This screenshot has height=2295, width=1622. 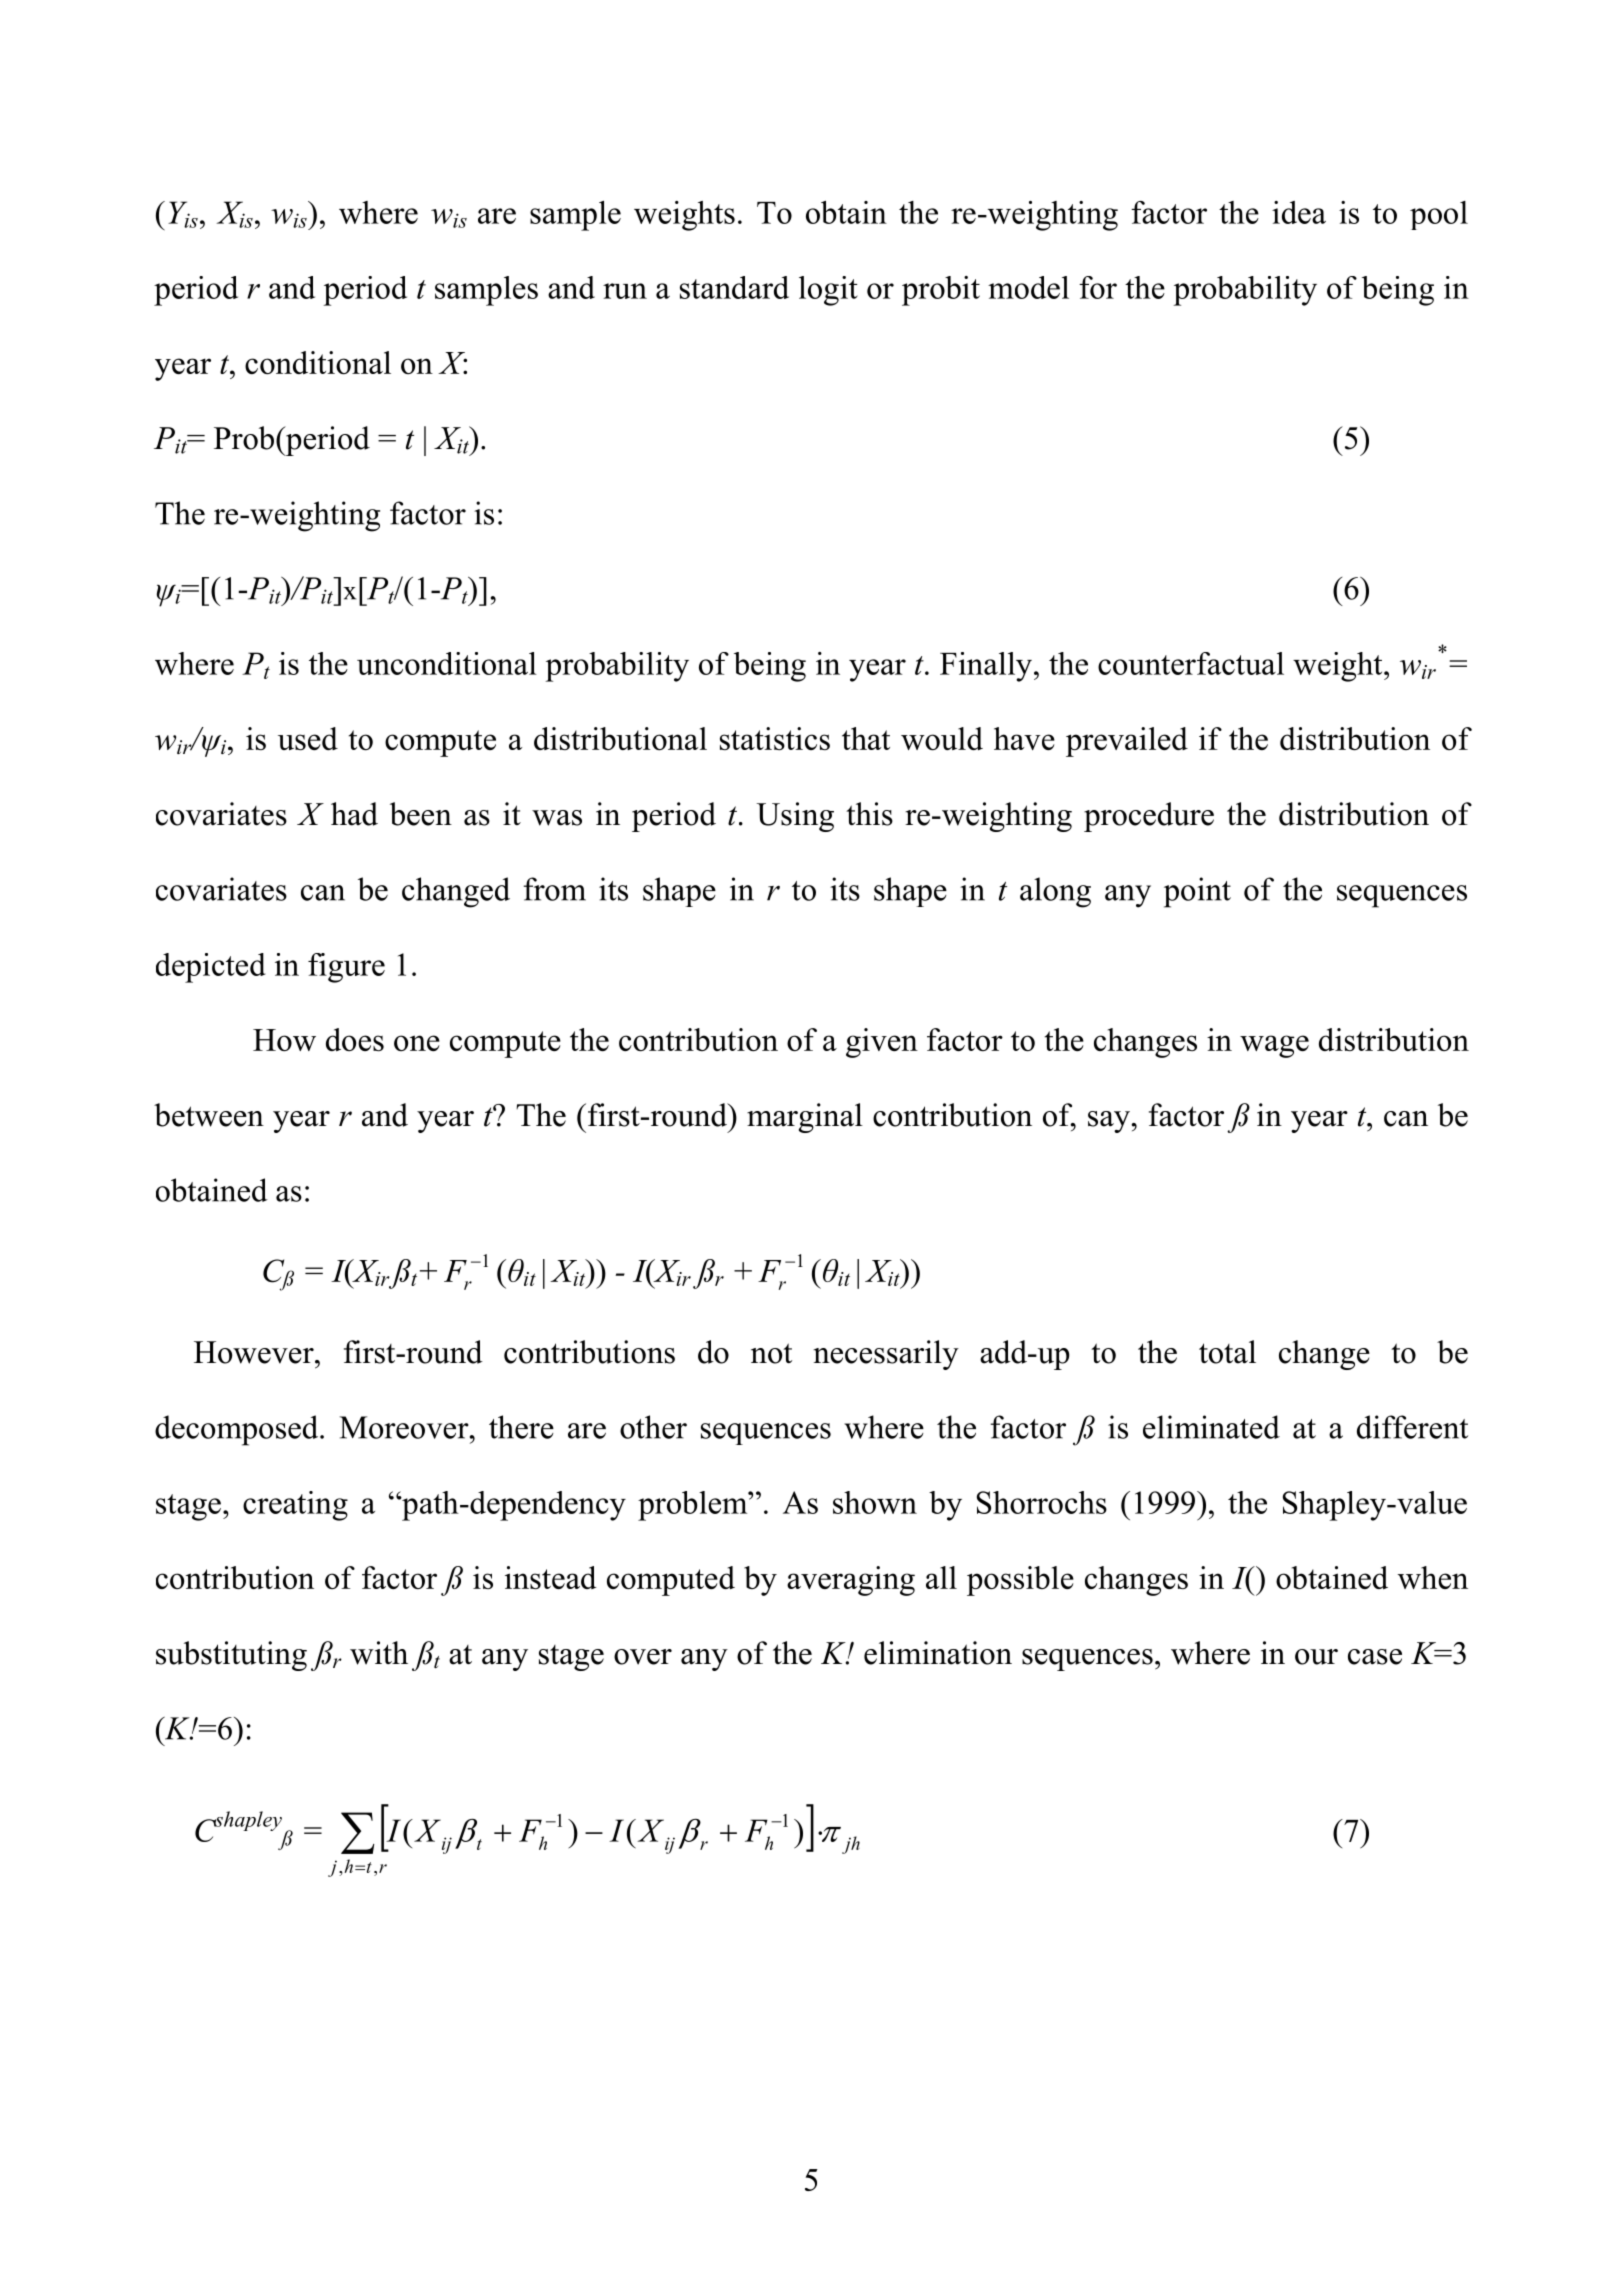 What do you see at coordinates (1299, 212) in the screenshot?
I see `idea` at bounding box center [1299, 212].
